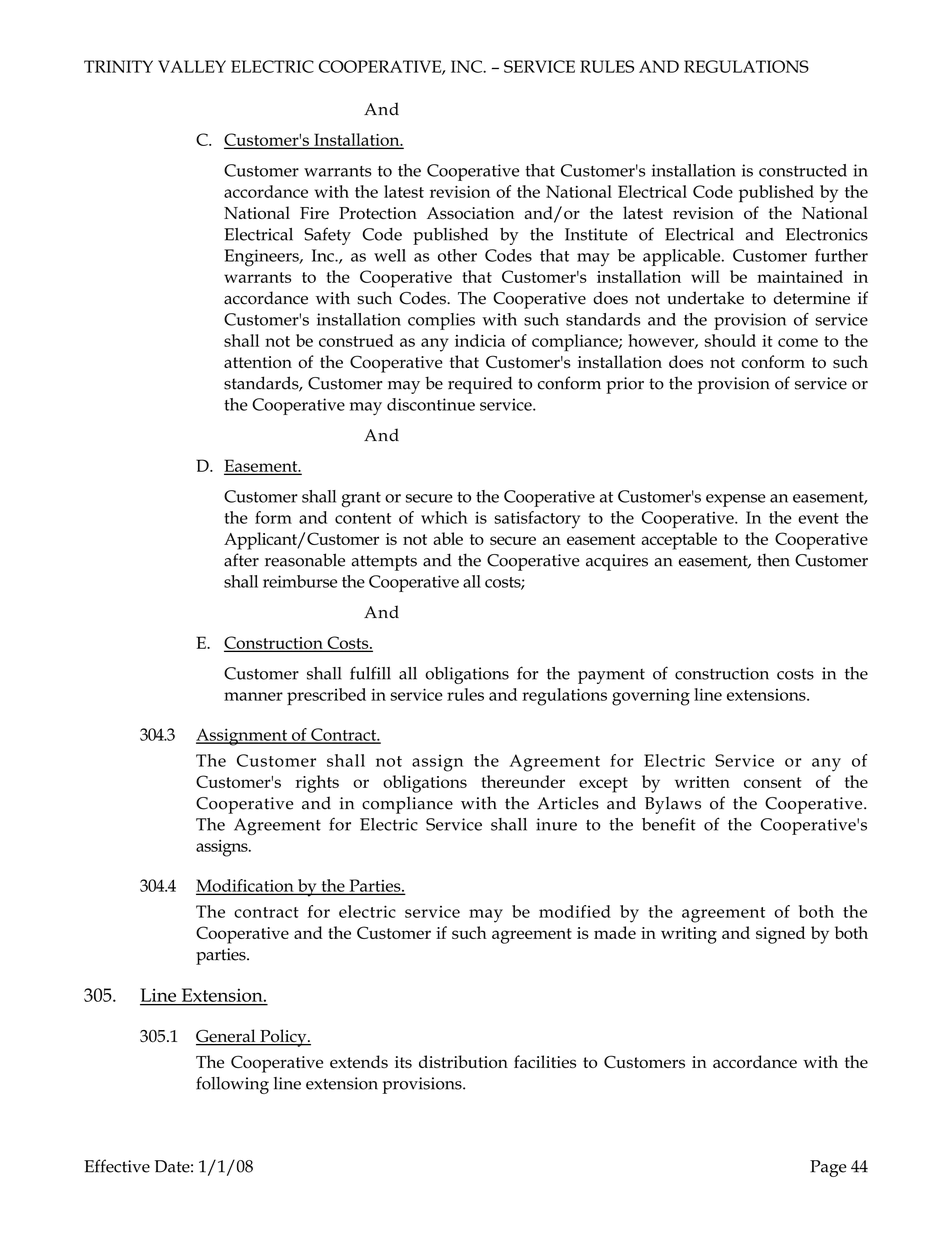 This page has height=1233, width=952. Describe the element at coordinates (192, 66) in the page. I see `VALLEY` at that location.
